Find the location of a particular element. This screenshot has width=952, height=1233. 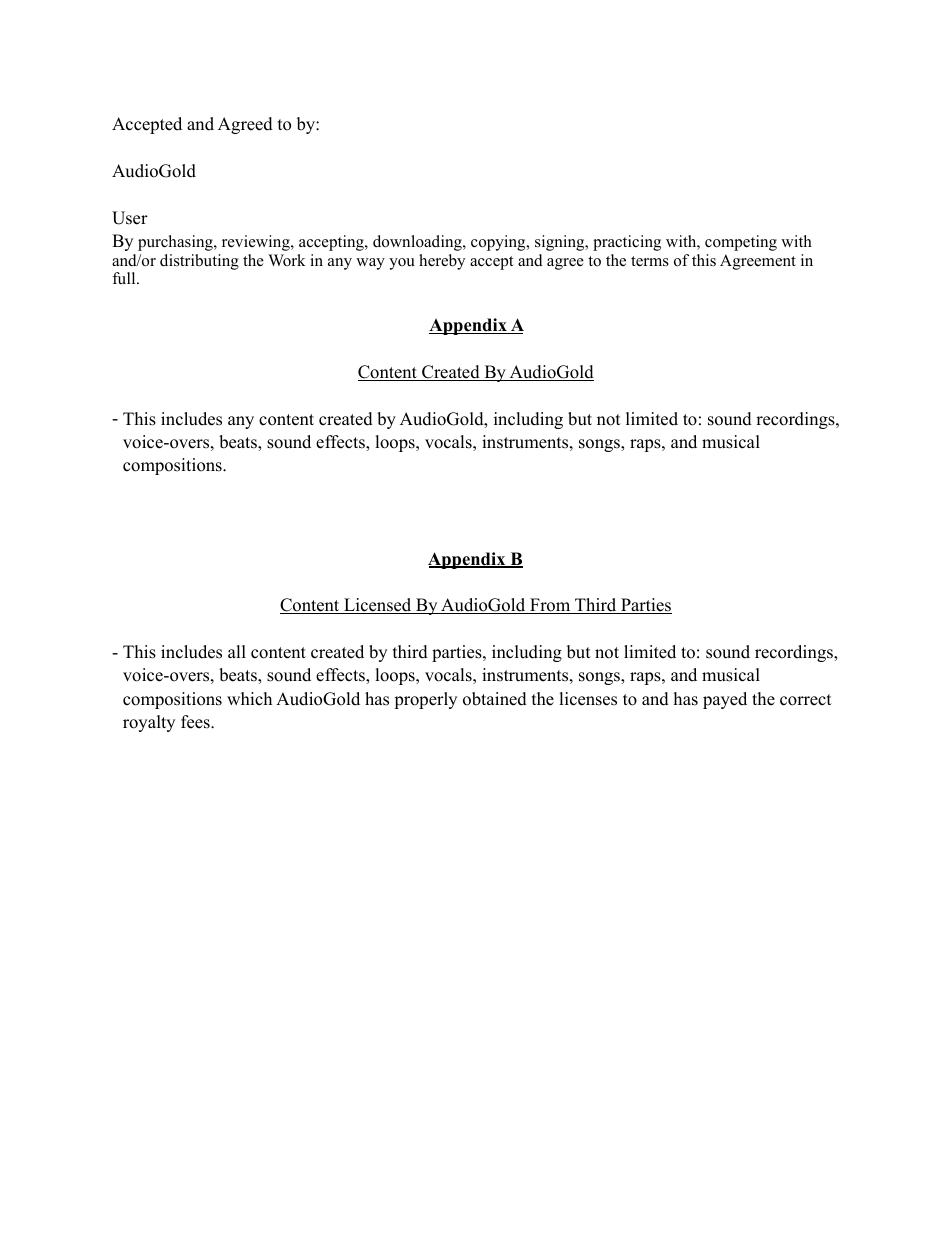

purchasing is located at coordinates (176, 243).
